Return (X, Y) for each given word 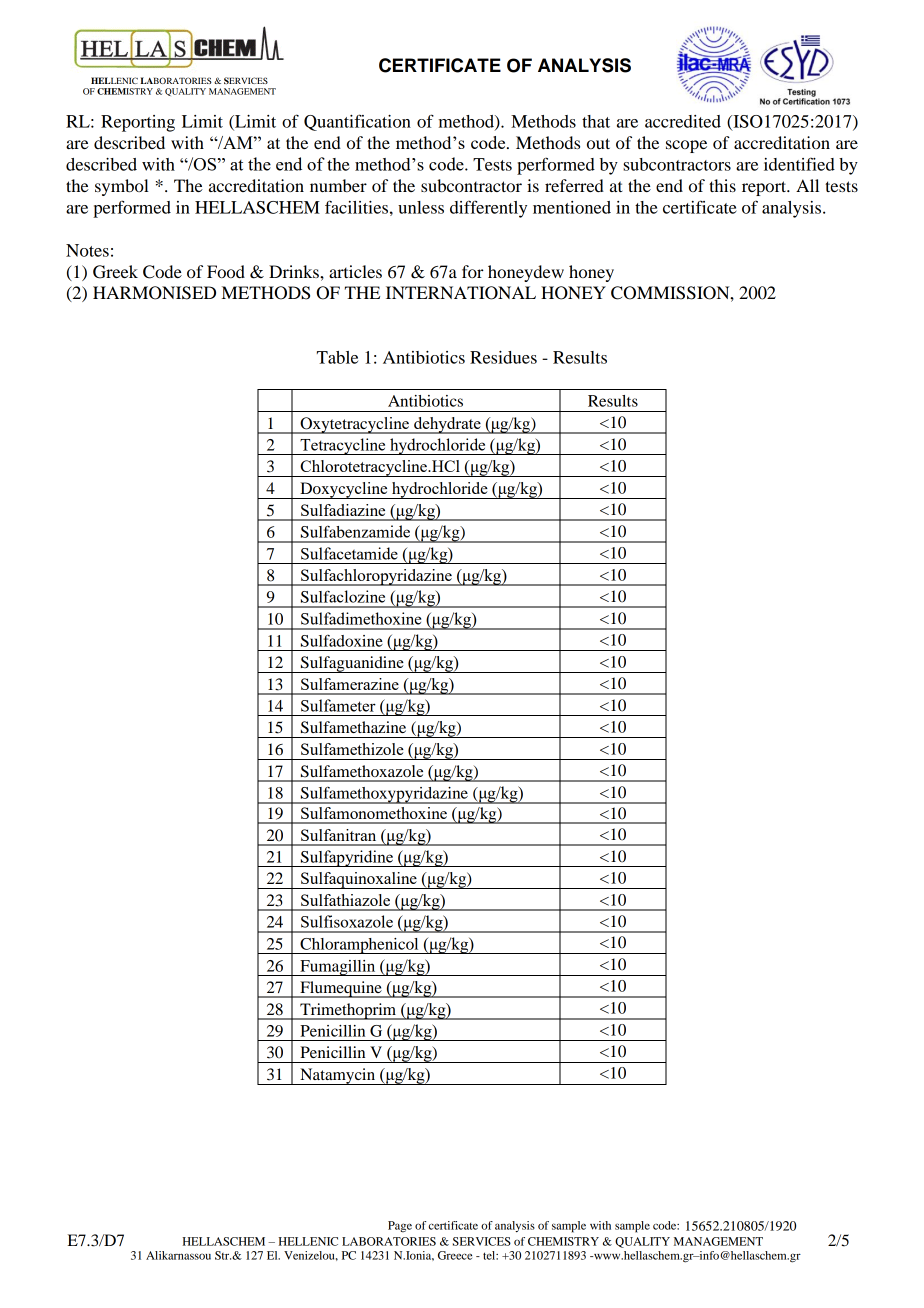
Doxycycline (344, 490)
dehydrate (447, 425)
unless (421, 207)
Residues (503, 357)
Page (400, 1227)
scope (686, 146)
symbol (122, 187)
